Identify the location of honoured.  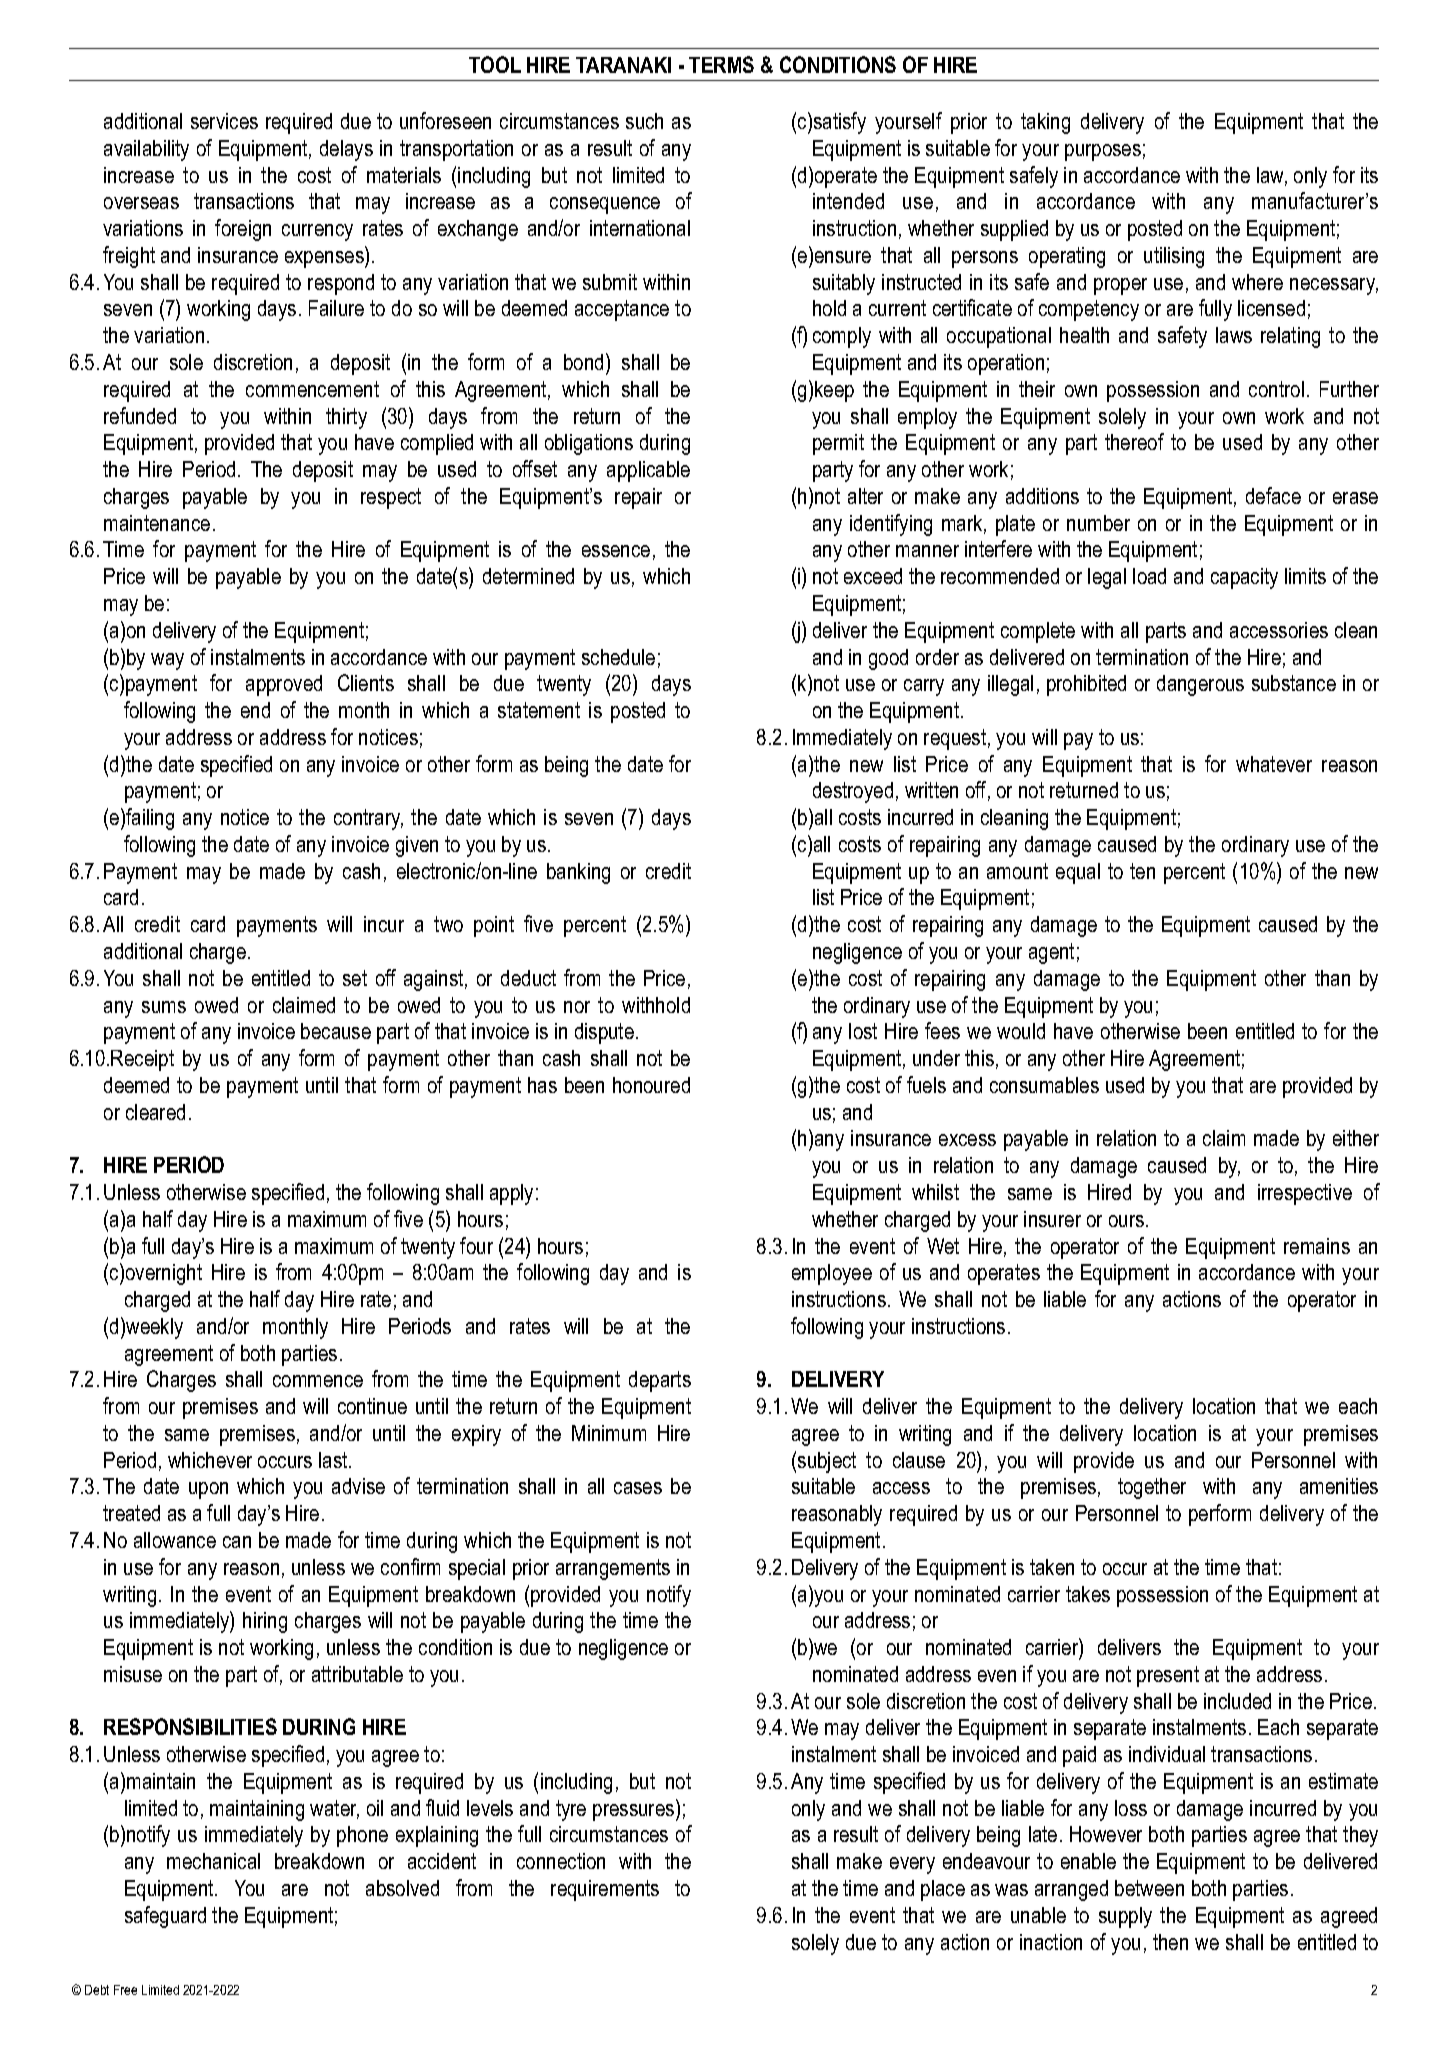
(651, 1085).
